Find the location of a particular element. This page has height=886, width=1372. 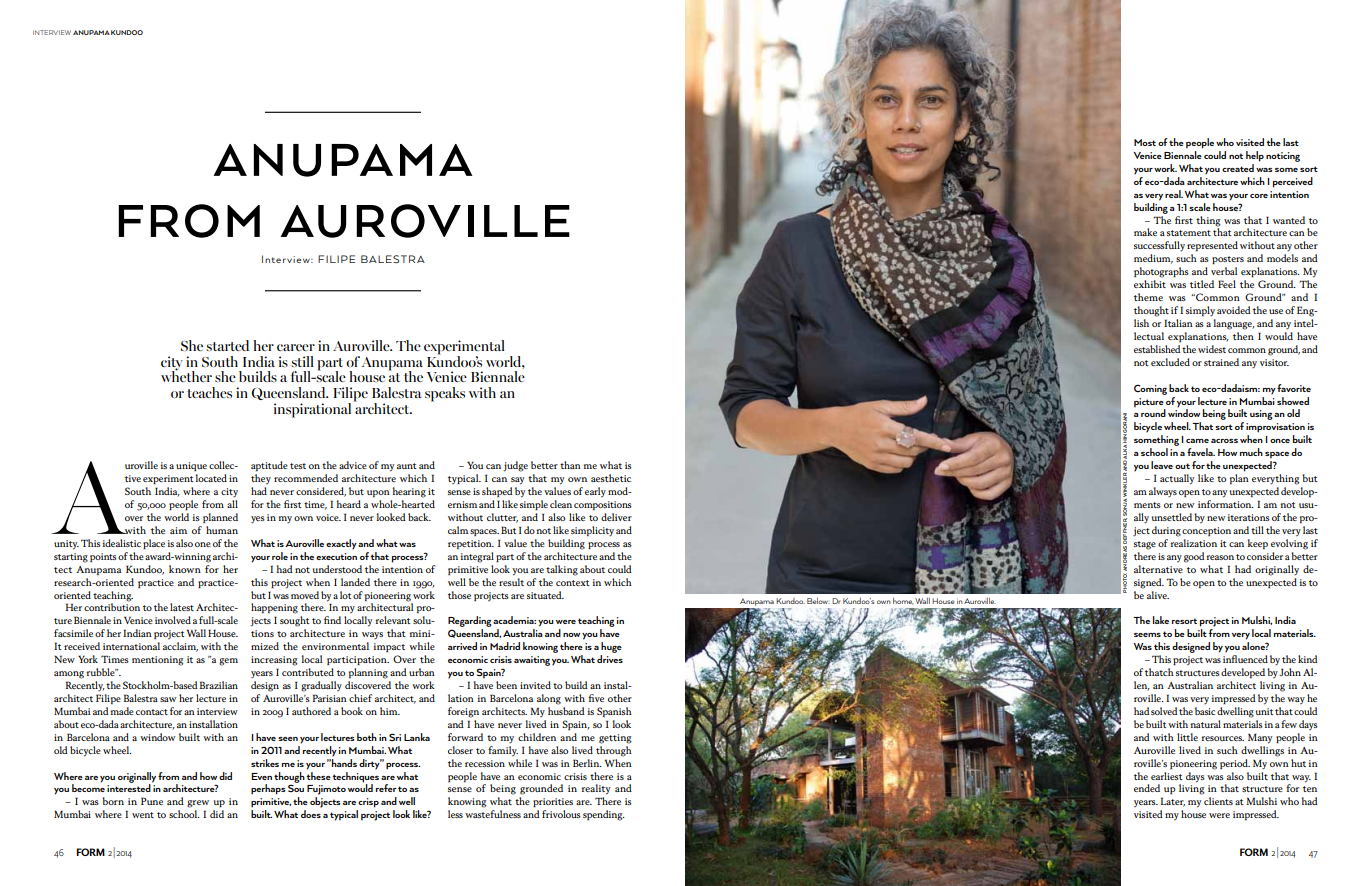

career is located at coordinates (296, 347).
